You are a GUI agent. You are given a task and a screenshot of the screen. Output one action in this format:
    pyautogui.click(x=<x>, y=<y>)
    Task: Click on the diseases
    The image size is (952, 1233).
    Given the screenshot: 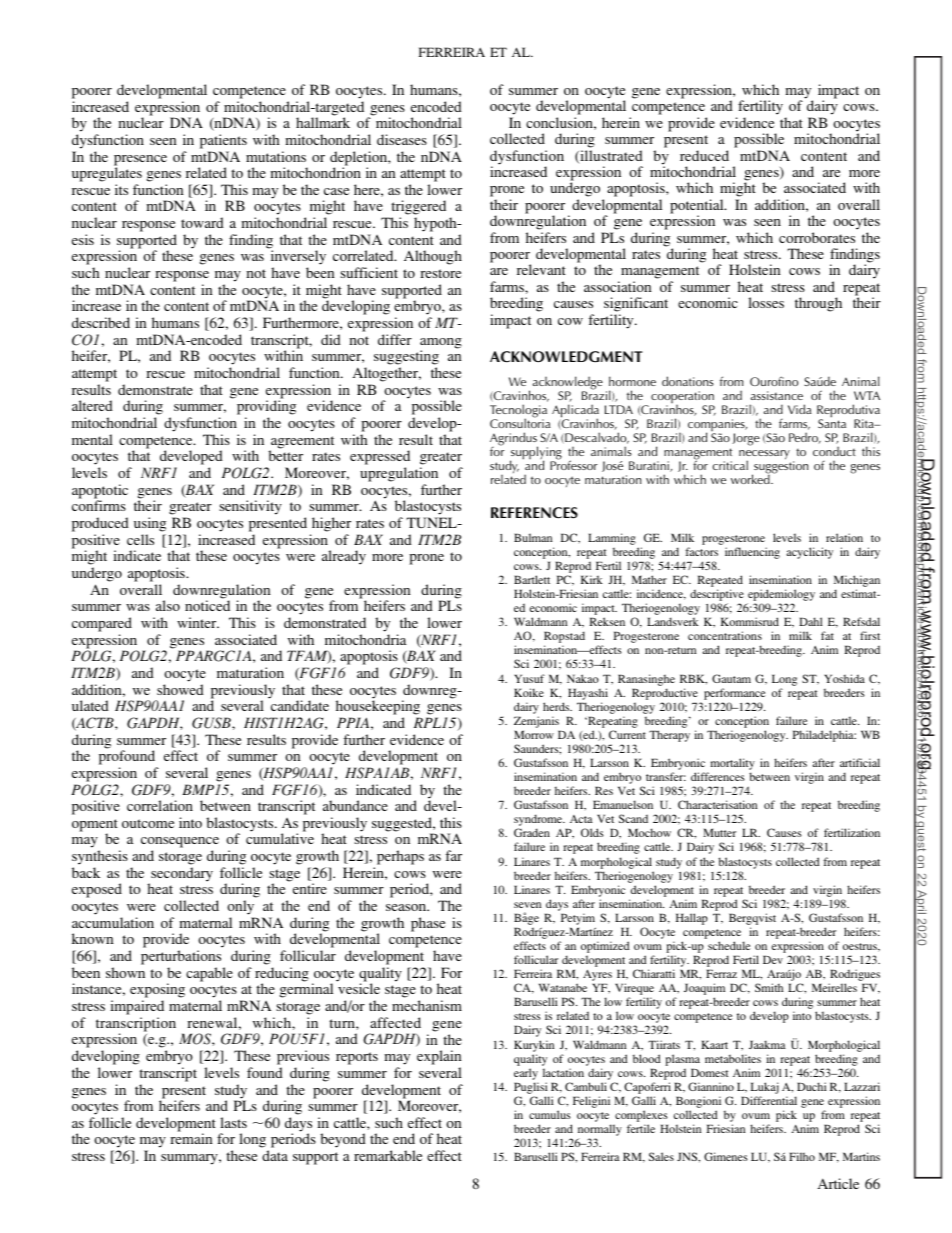 What is the action you would take?
    pyautogui.click(x=402, y=139)
